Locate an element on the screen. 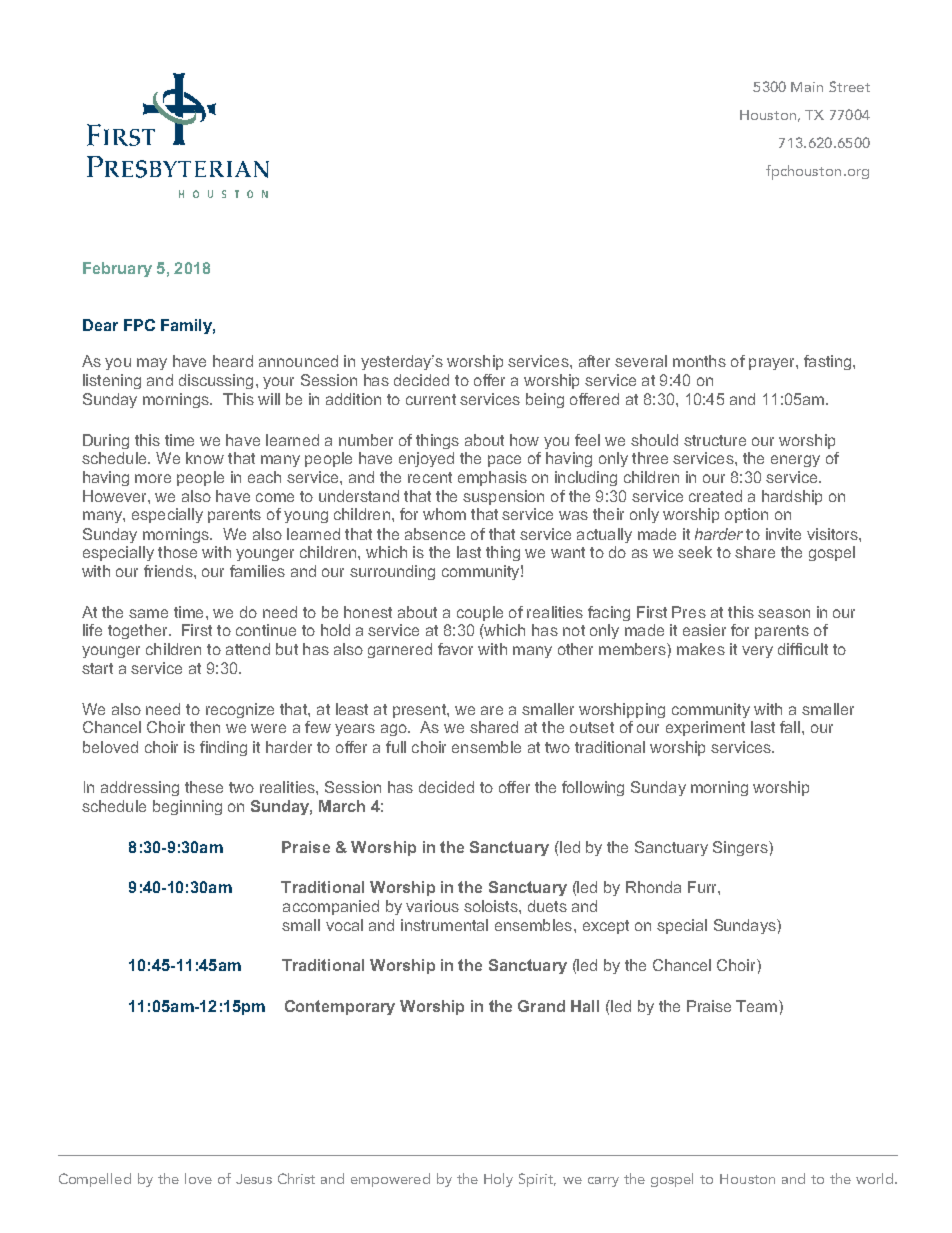 The image size is (952, 1233). Jesus is located at coordinates (254, 1179).
